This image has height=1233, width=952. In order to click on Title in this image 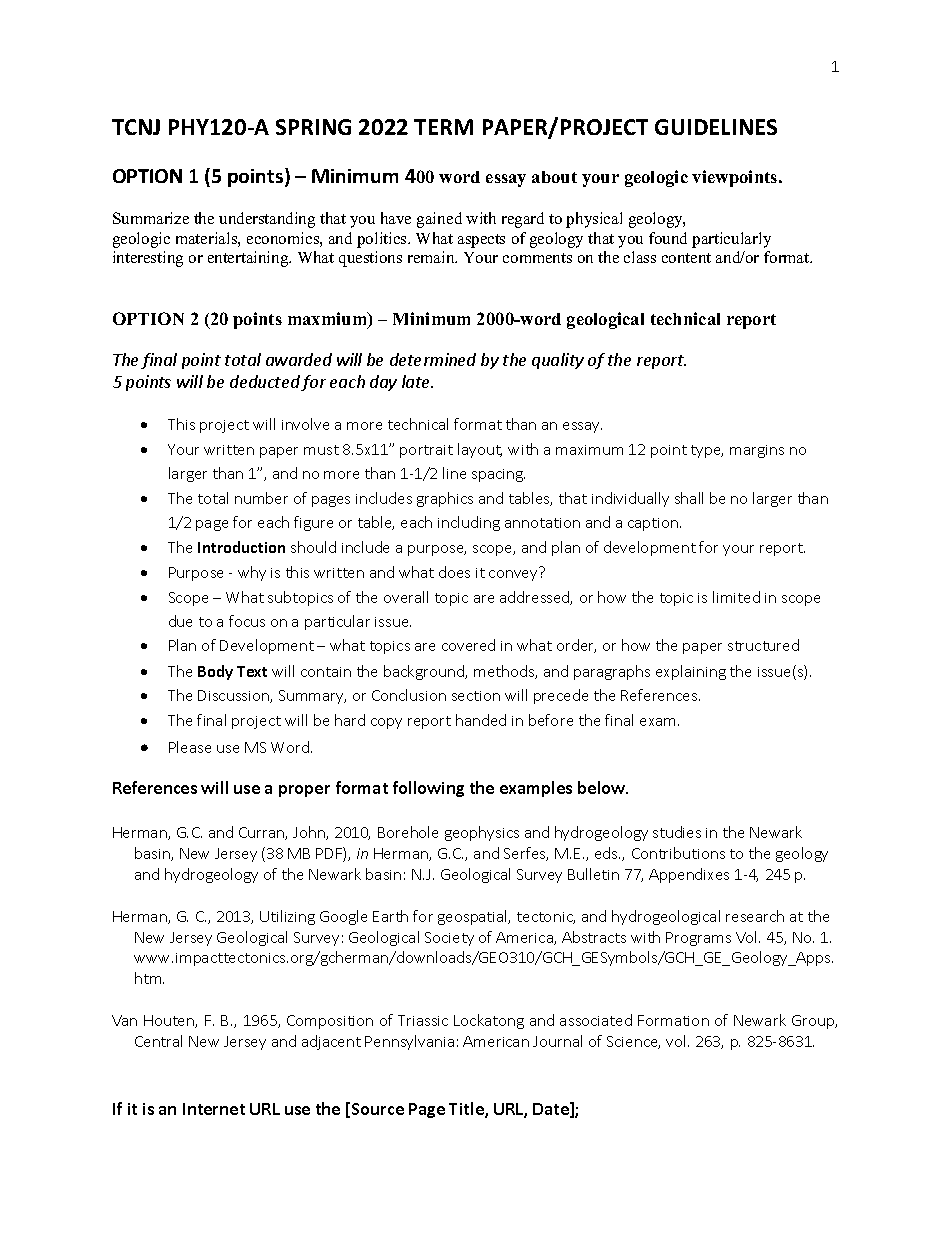, I will do `click(467, 1110)`.
